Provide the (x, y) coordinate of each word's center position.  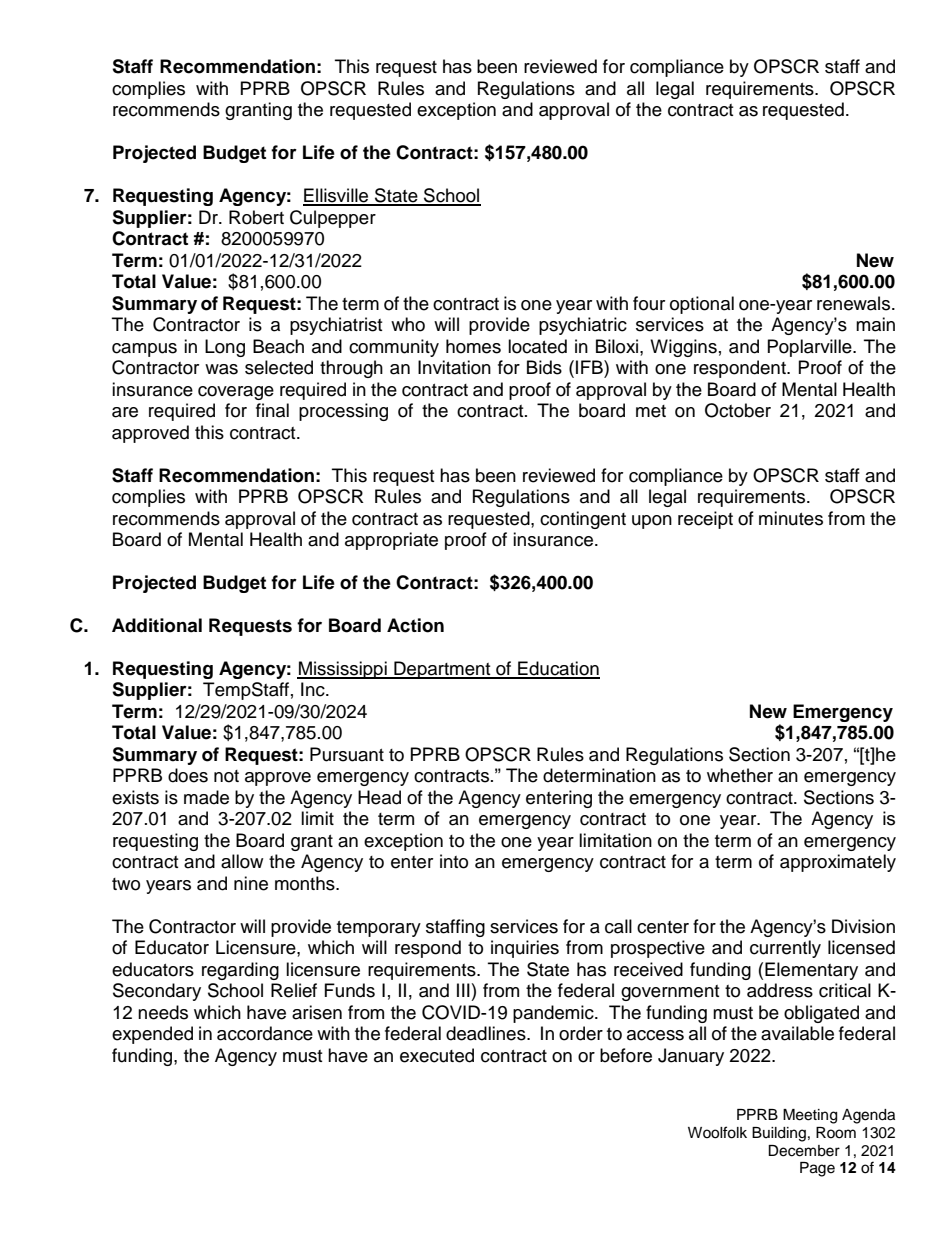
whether (740, 775)
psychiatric (583, 326)
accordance (265, 1033)
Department (442, 670)
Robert (256, 217)
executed (437, 1055)
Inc (314, 689)
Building (779, 1134)
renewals (855, 303)
